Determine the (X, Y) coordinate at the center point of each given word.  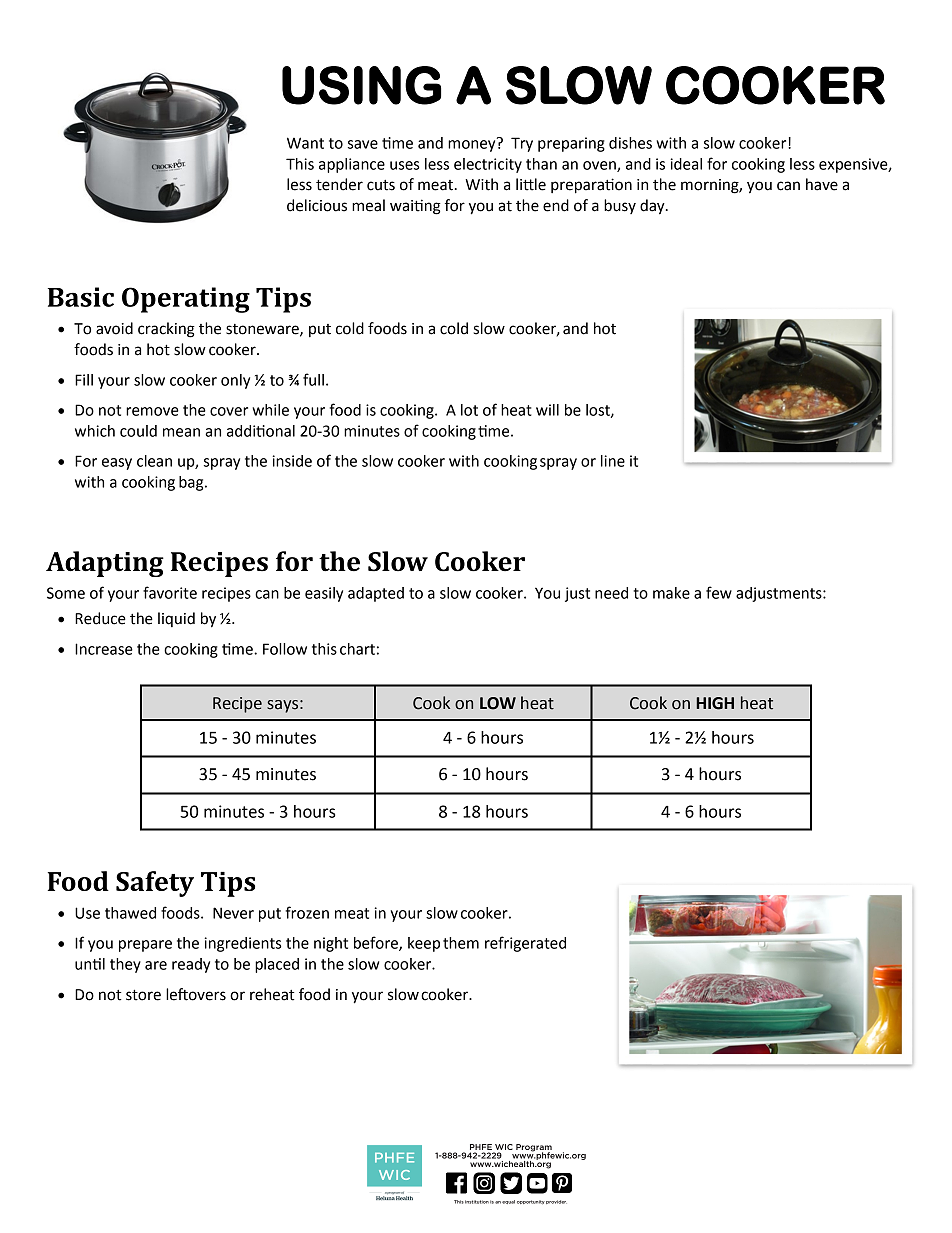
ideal (686, 164)
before (377, 943)
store (143, 995)
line (613, 461)
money (473, 145)
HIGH (715, 703)
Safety (155, 884)
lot (469, 410)
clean (154, 461)
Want (305, 143)
